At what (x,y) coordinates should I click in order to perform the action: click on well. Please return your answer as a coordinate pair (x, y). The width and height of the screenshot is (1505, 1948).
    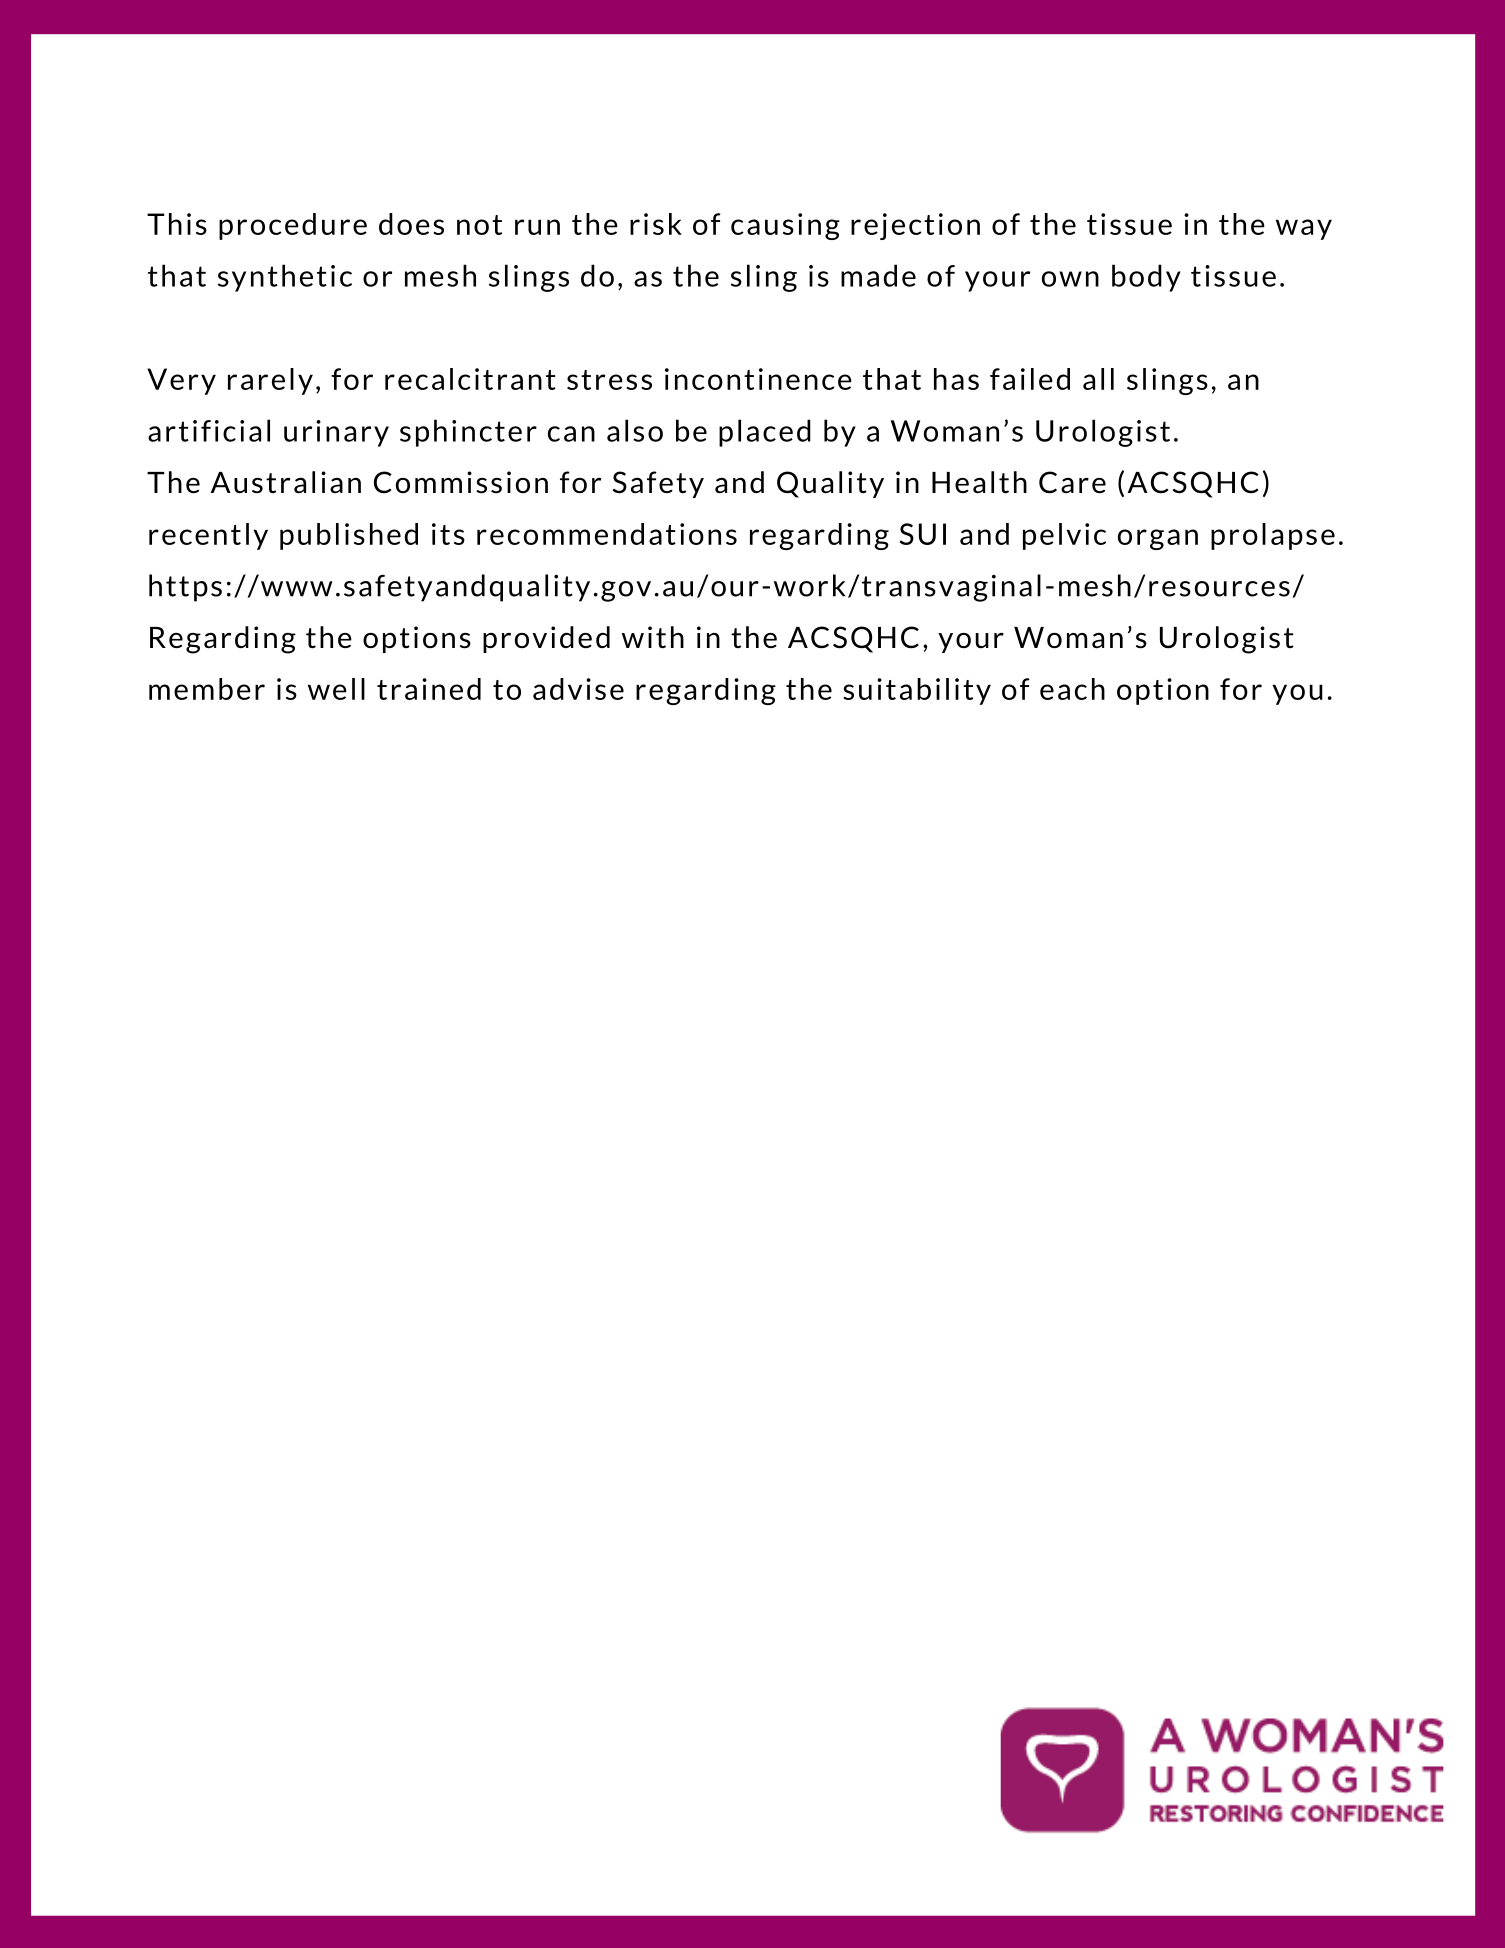
    Looking at the image, I should click on (336, 689).
